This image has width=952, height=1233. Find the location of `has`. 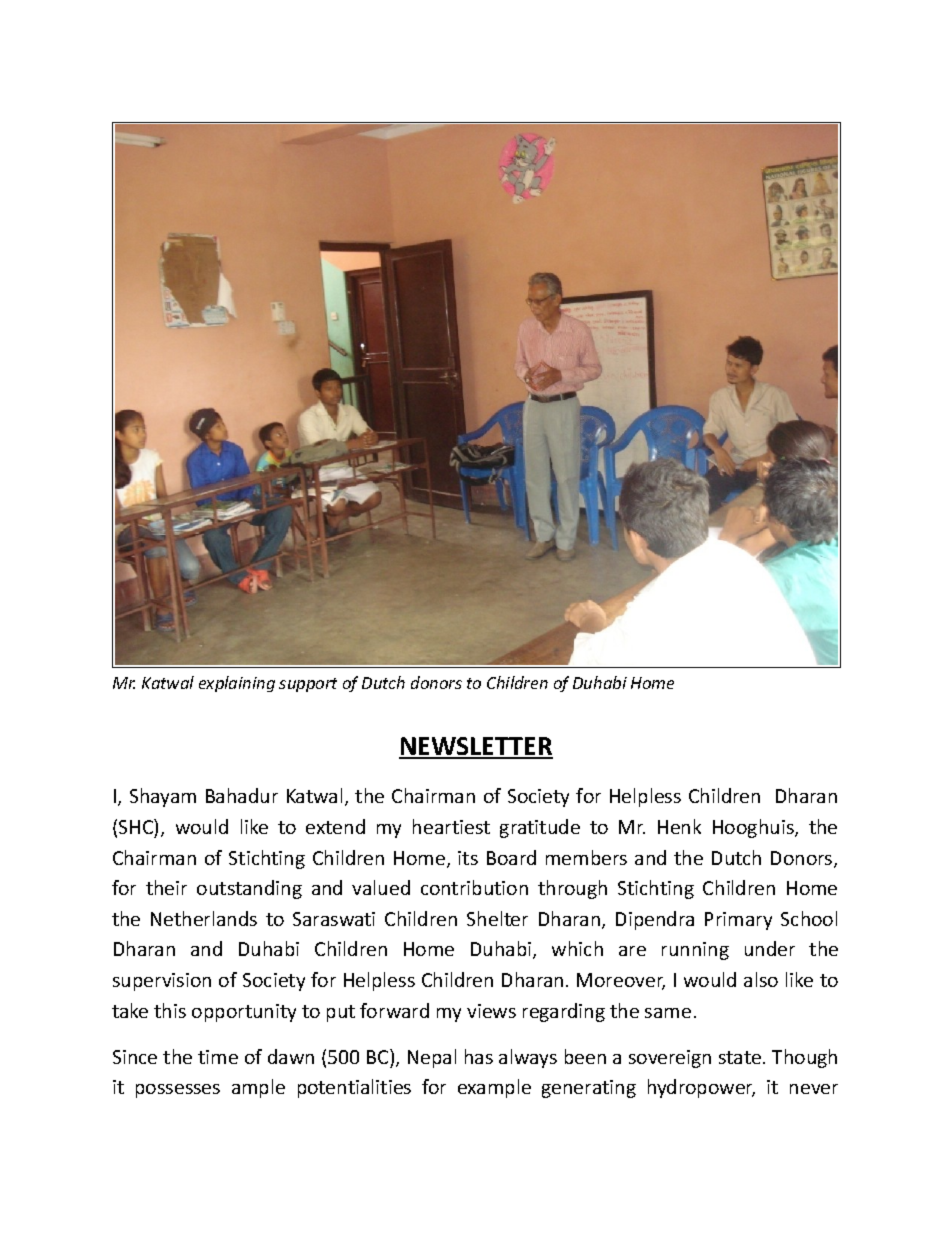

has is located at coordinates (479, 1056).
